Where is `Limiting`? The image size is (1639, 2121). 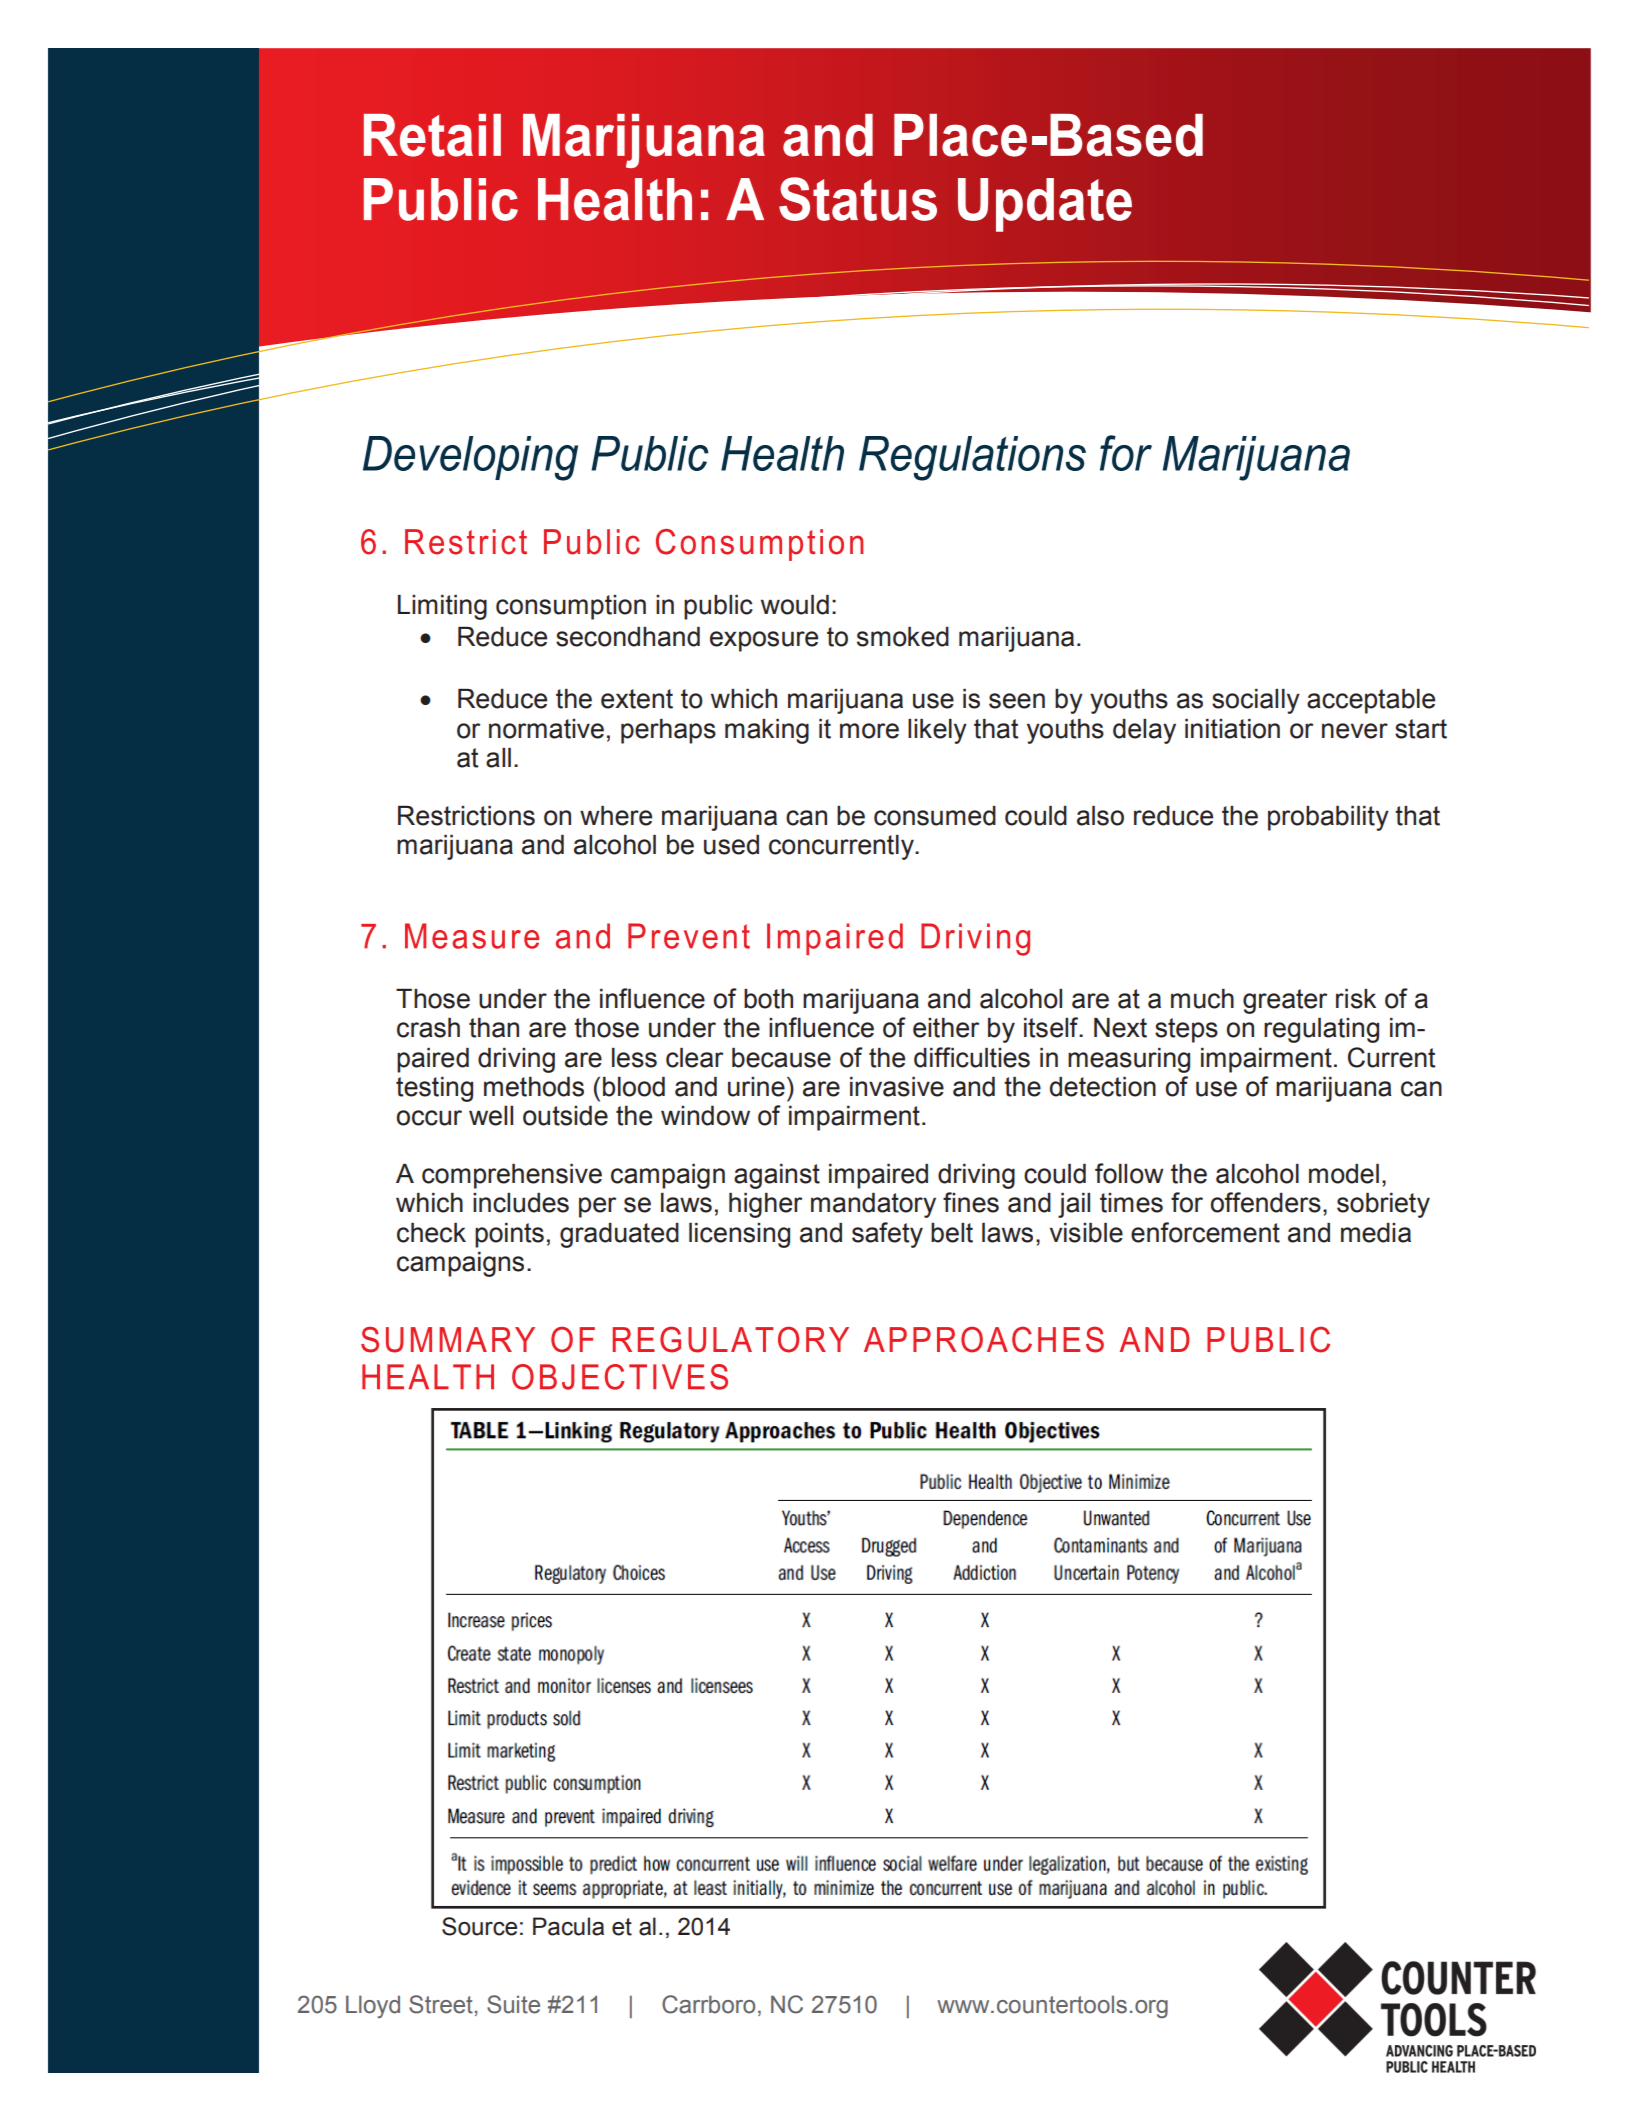 Limiting is located at coordinates (442, 607).
